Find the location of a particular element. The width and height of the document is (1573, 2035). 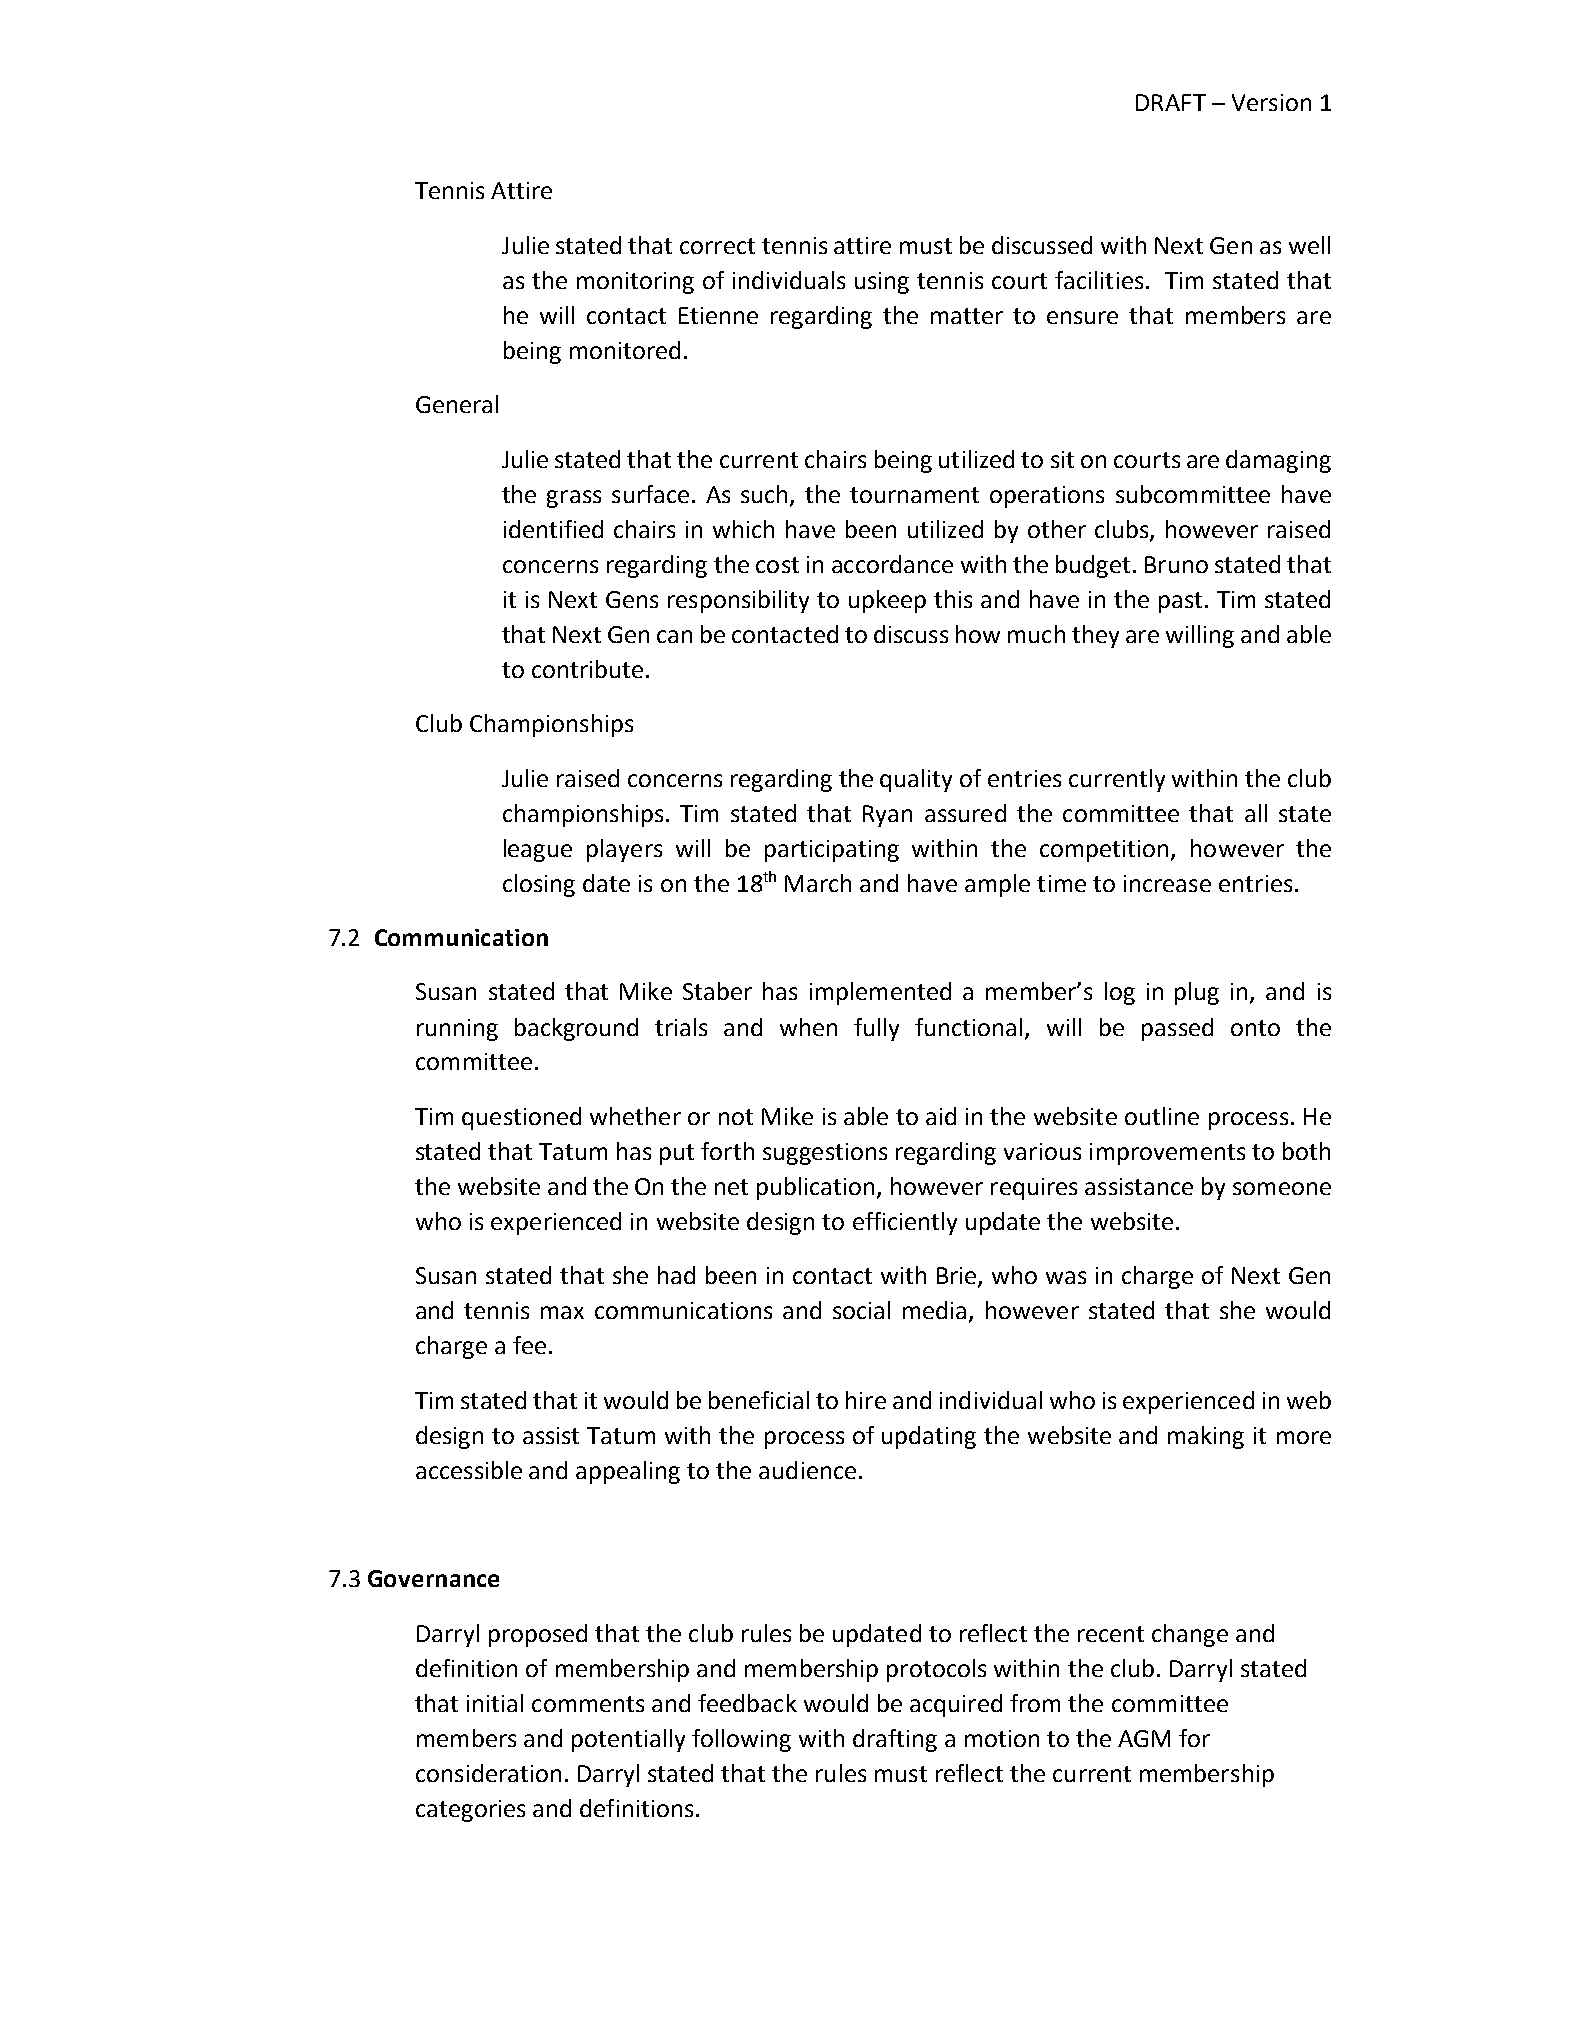

using is located at coordinates (882, 283).
